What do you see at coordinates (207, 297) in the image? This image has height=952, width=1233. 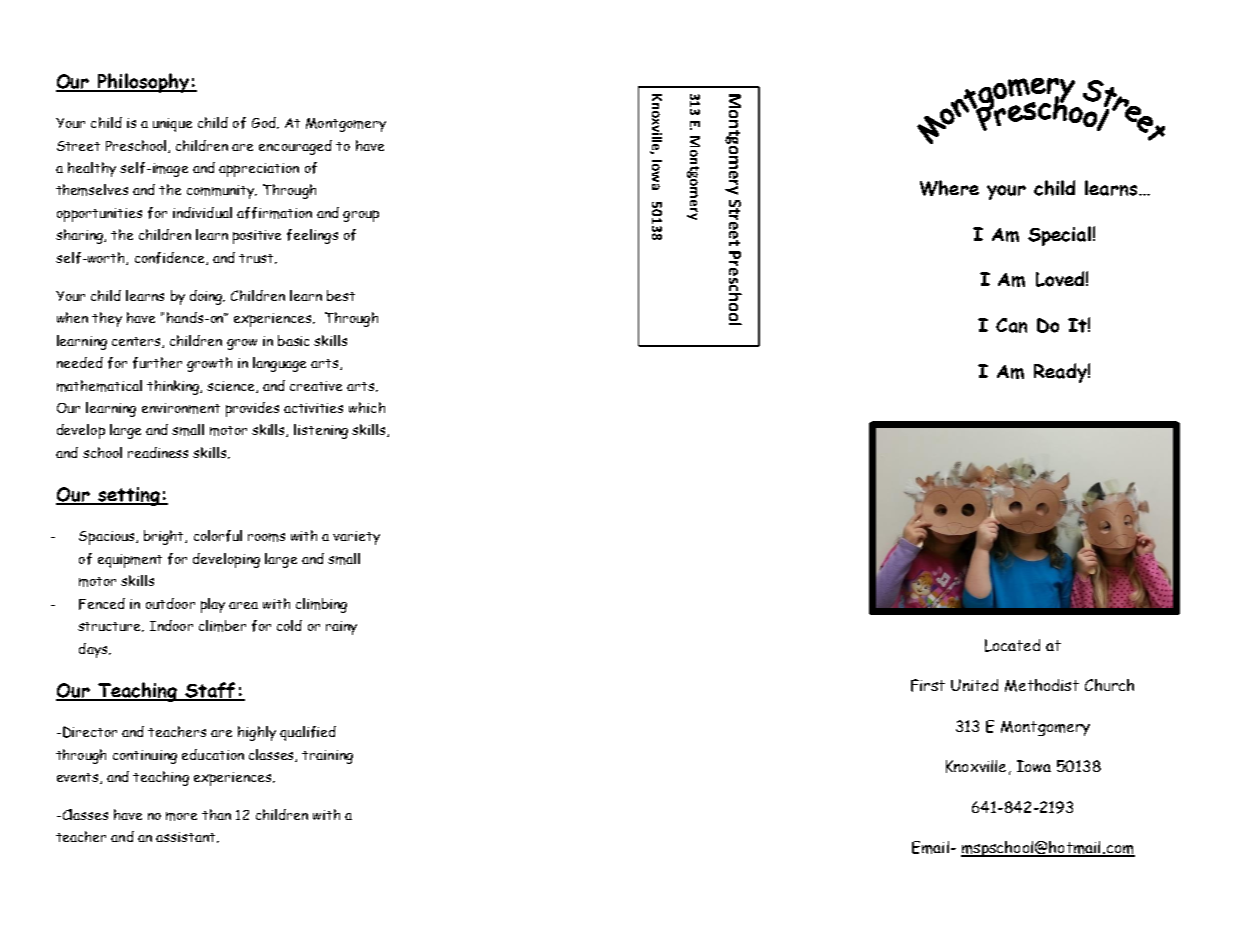 I see `doing` at bounding box center [207, 297].
